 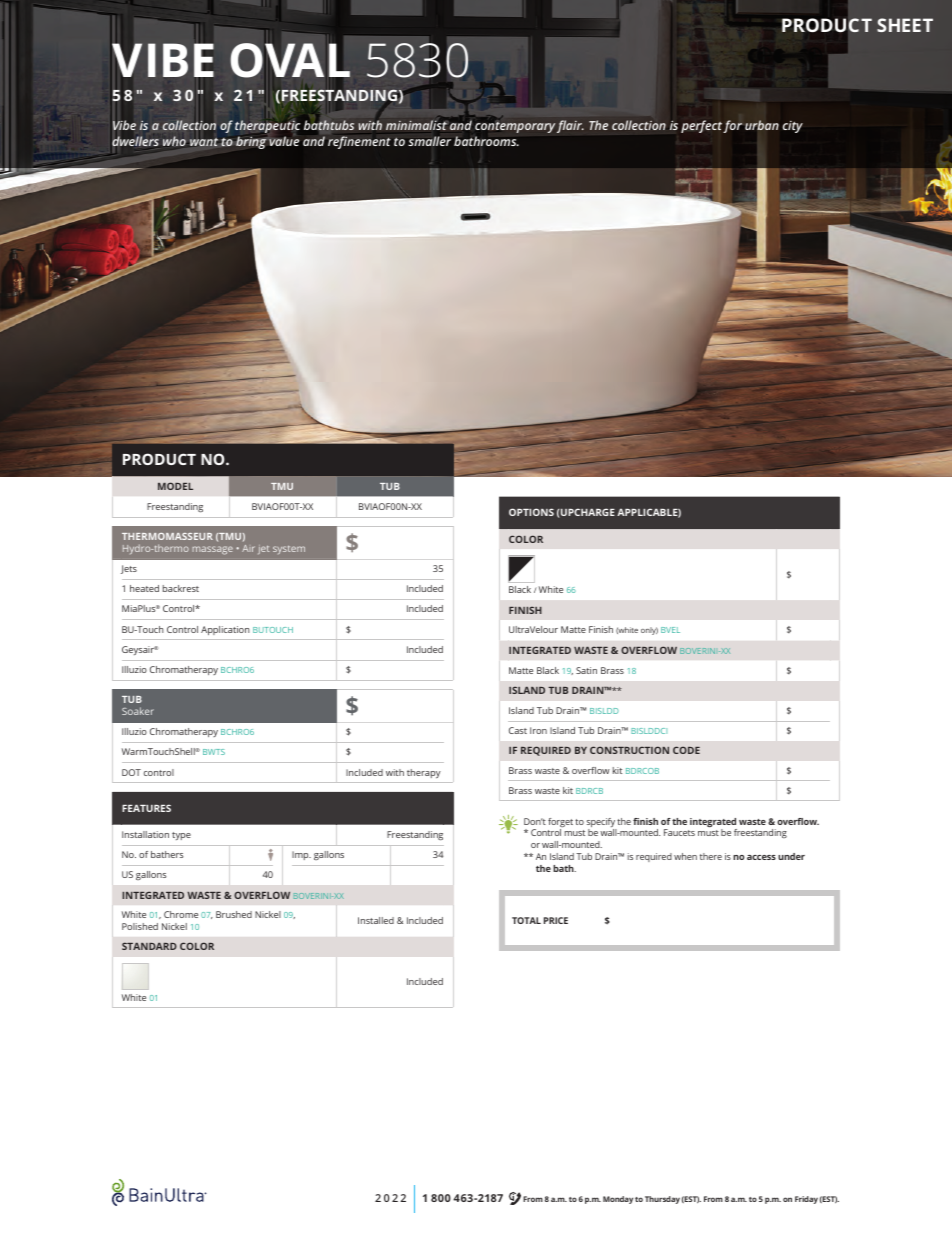 What do you see at coordinates (290, 61) in the image?
I see `OVAL` at bounding box center [290, 61].
